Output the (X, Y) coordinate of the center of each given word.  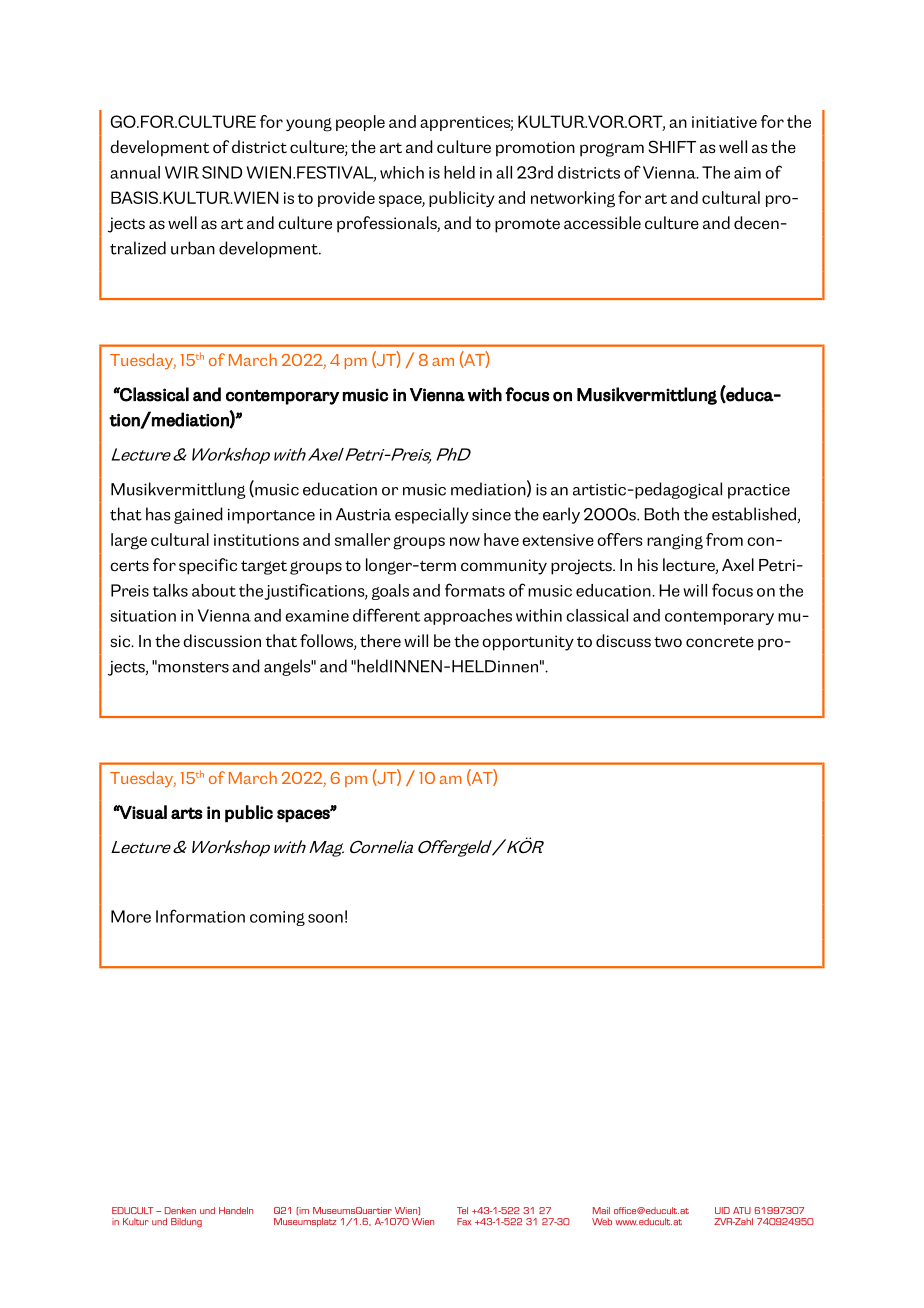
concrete (720, 642)
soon (325, 918)
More (131, 916)
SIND (222, 172)
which (402, 172)
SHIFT (672, 147)
